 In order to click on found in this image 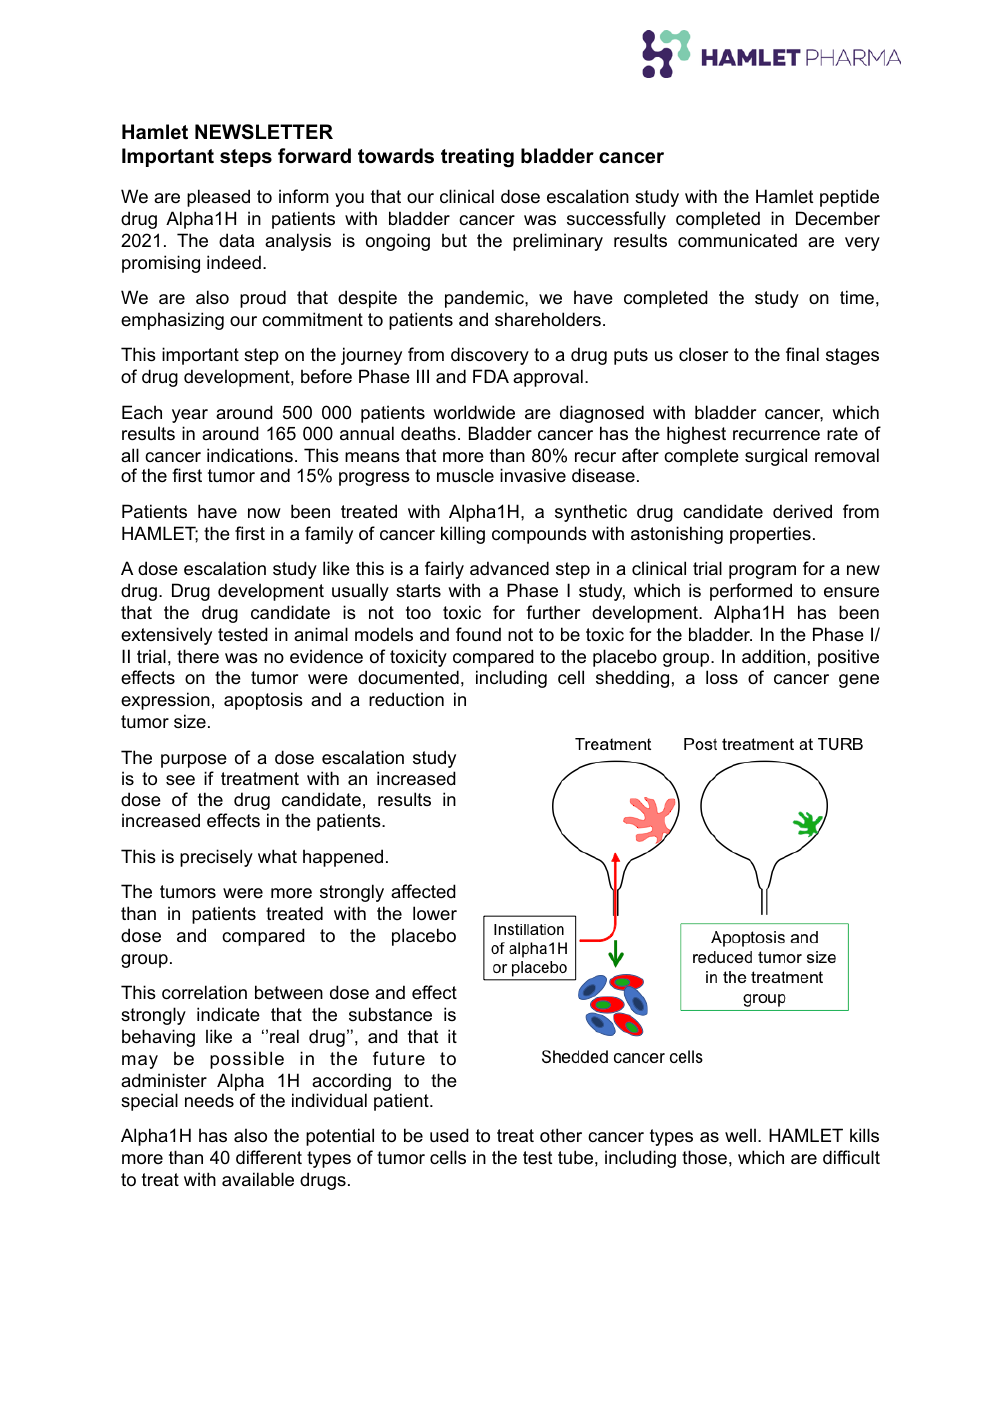, I will do `click(478, 634)`.
